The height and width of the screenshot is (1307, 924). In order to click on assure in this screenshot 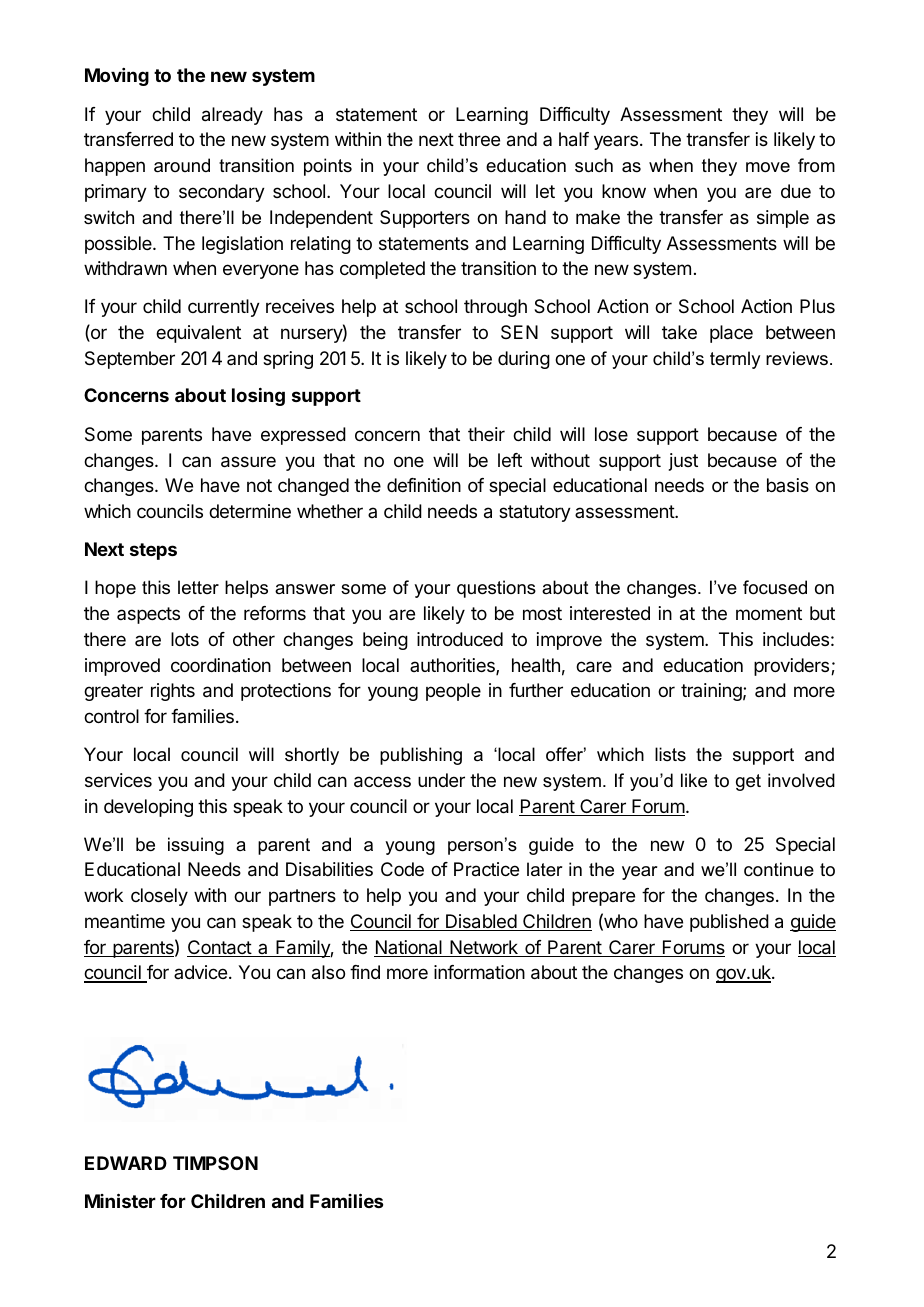, I will do `click(248, 462)`.
